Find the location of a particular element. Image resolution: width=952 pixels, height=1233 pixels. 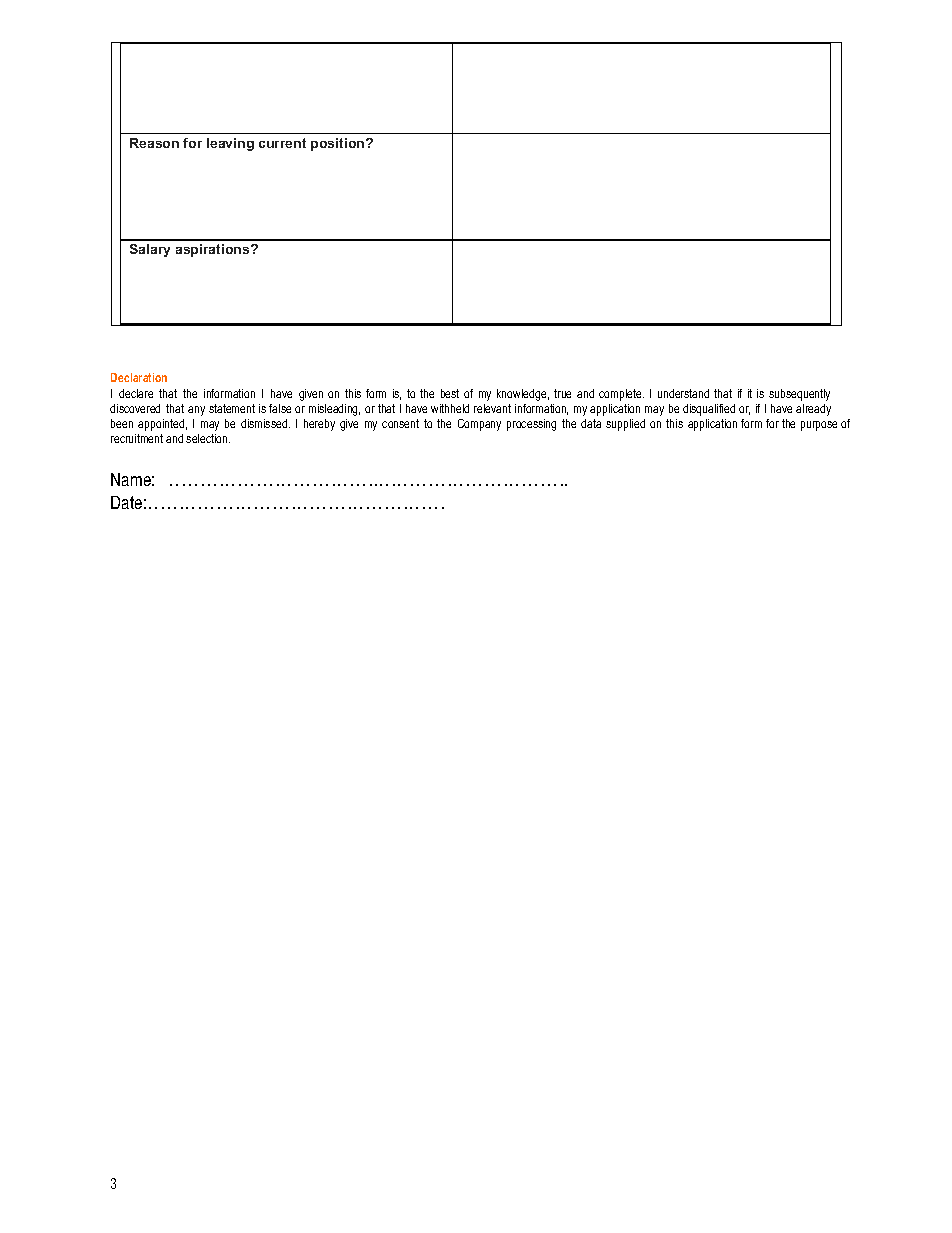

current is located at coordinates (282, 143).
